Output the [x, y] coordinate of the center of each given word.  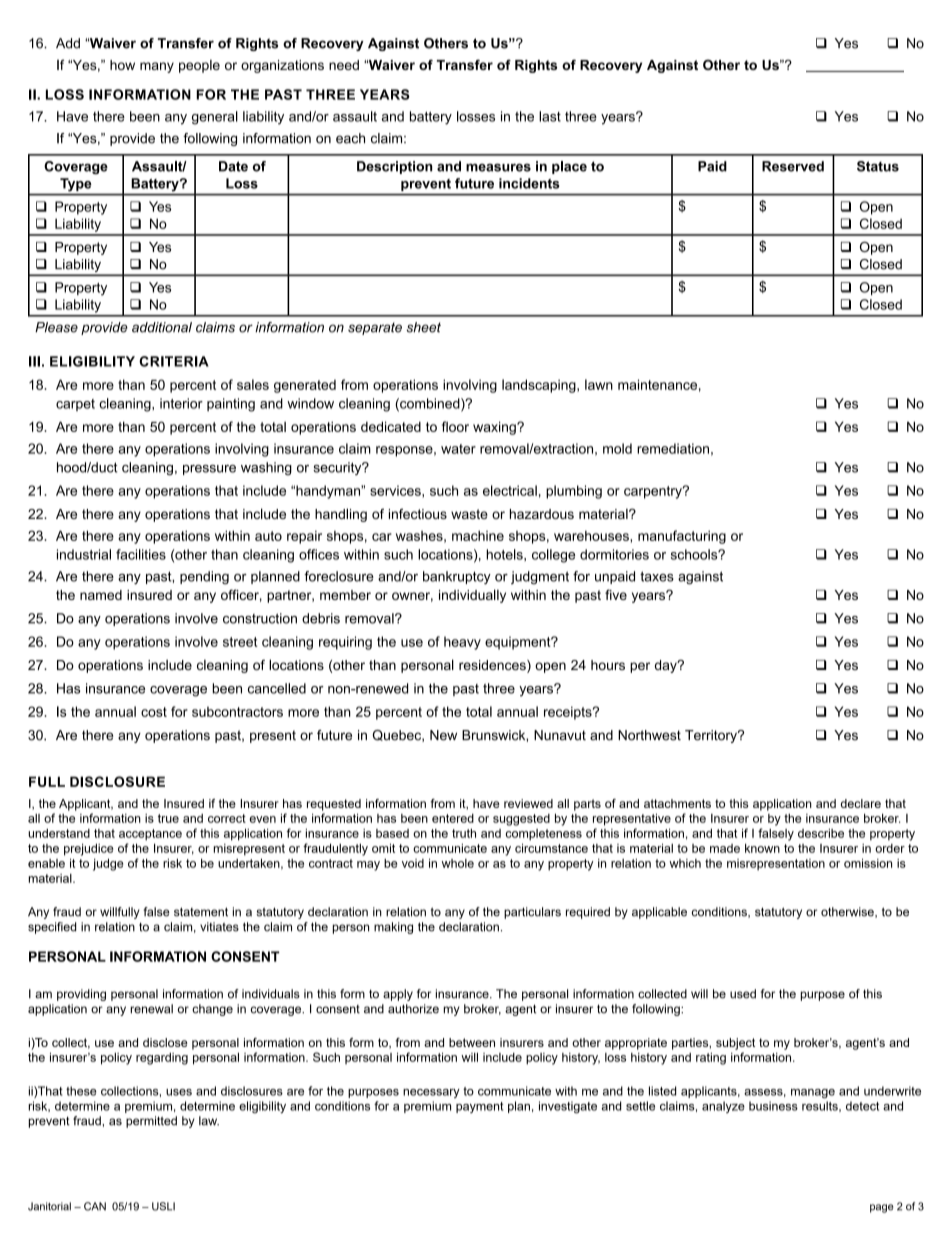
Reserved [793, 166]
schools [695, 554]
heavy [462, 643]
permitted [151, 1122]
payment [479, 1107]
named [101, 595]
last [550, 116]
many [157, 67]
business [773, 1106]
